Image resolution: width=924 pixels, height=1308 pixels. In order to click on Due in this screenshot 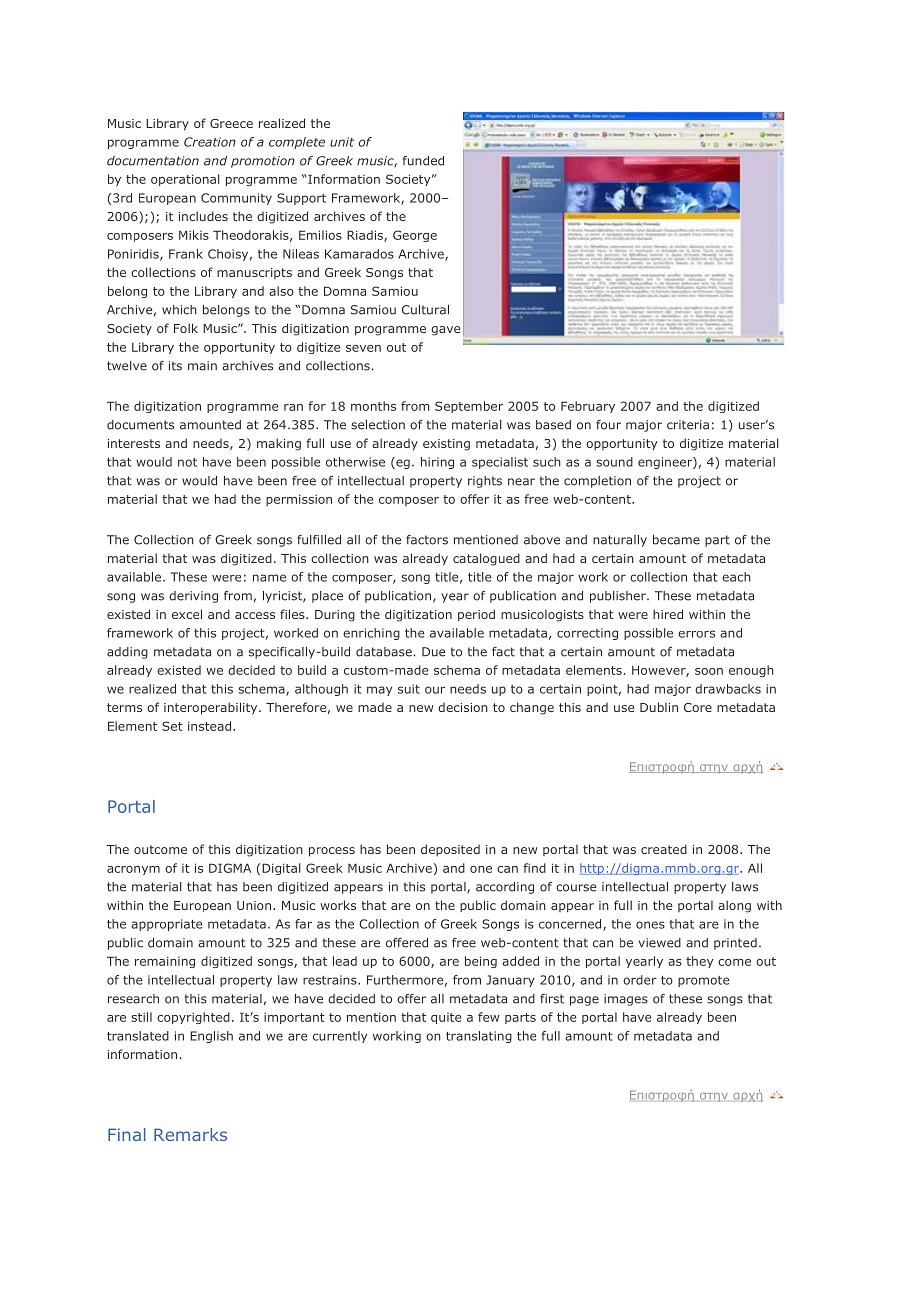, I will do `click(434, 652)`.
